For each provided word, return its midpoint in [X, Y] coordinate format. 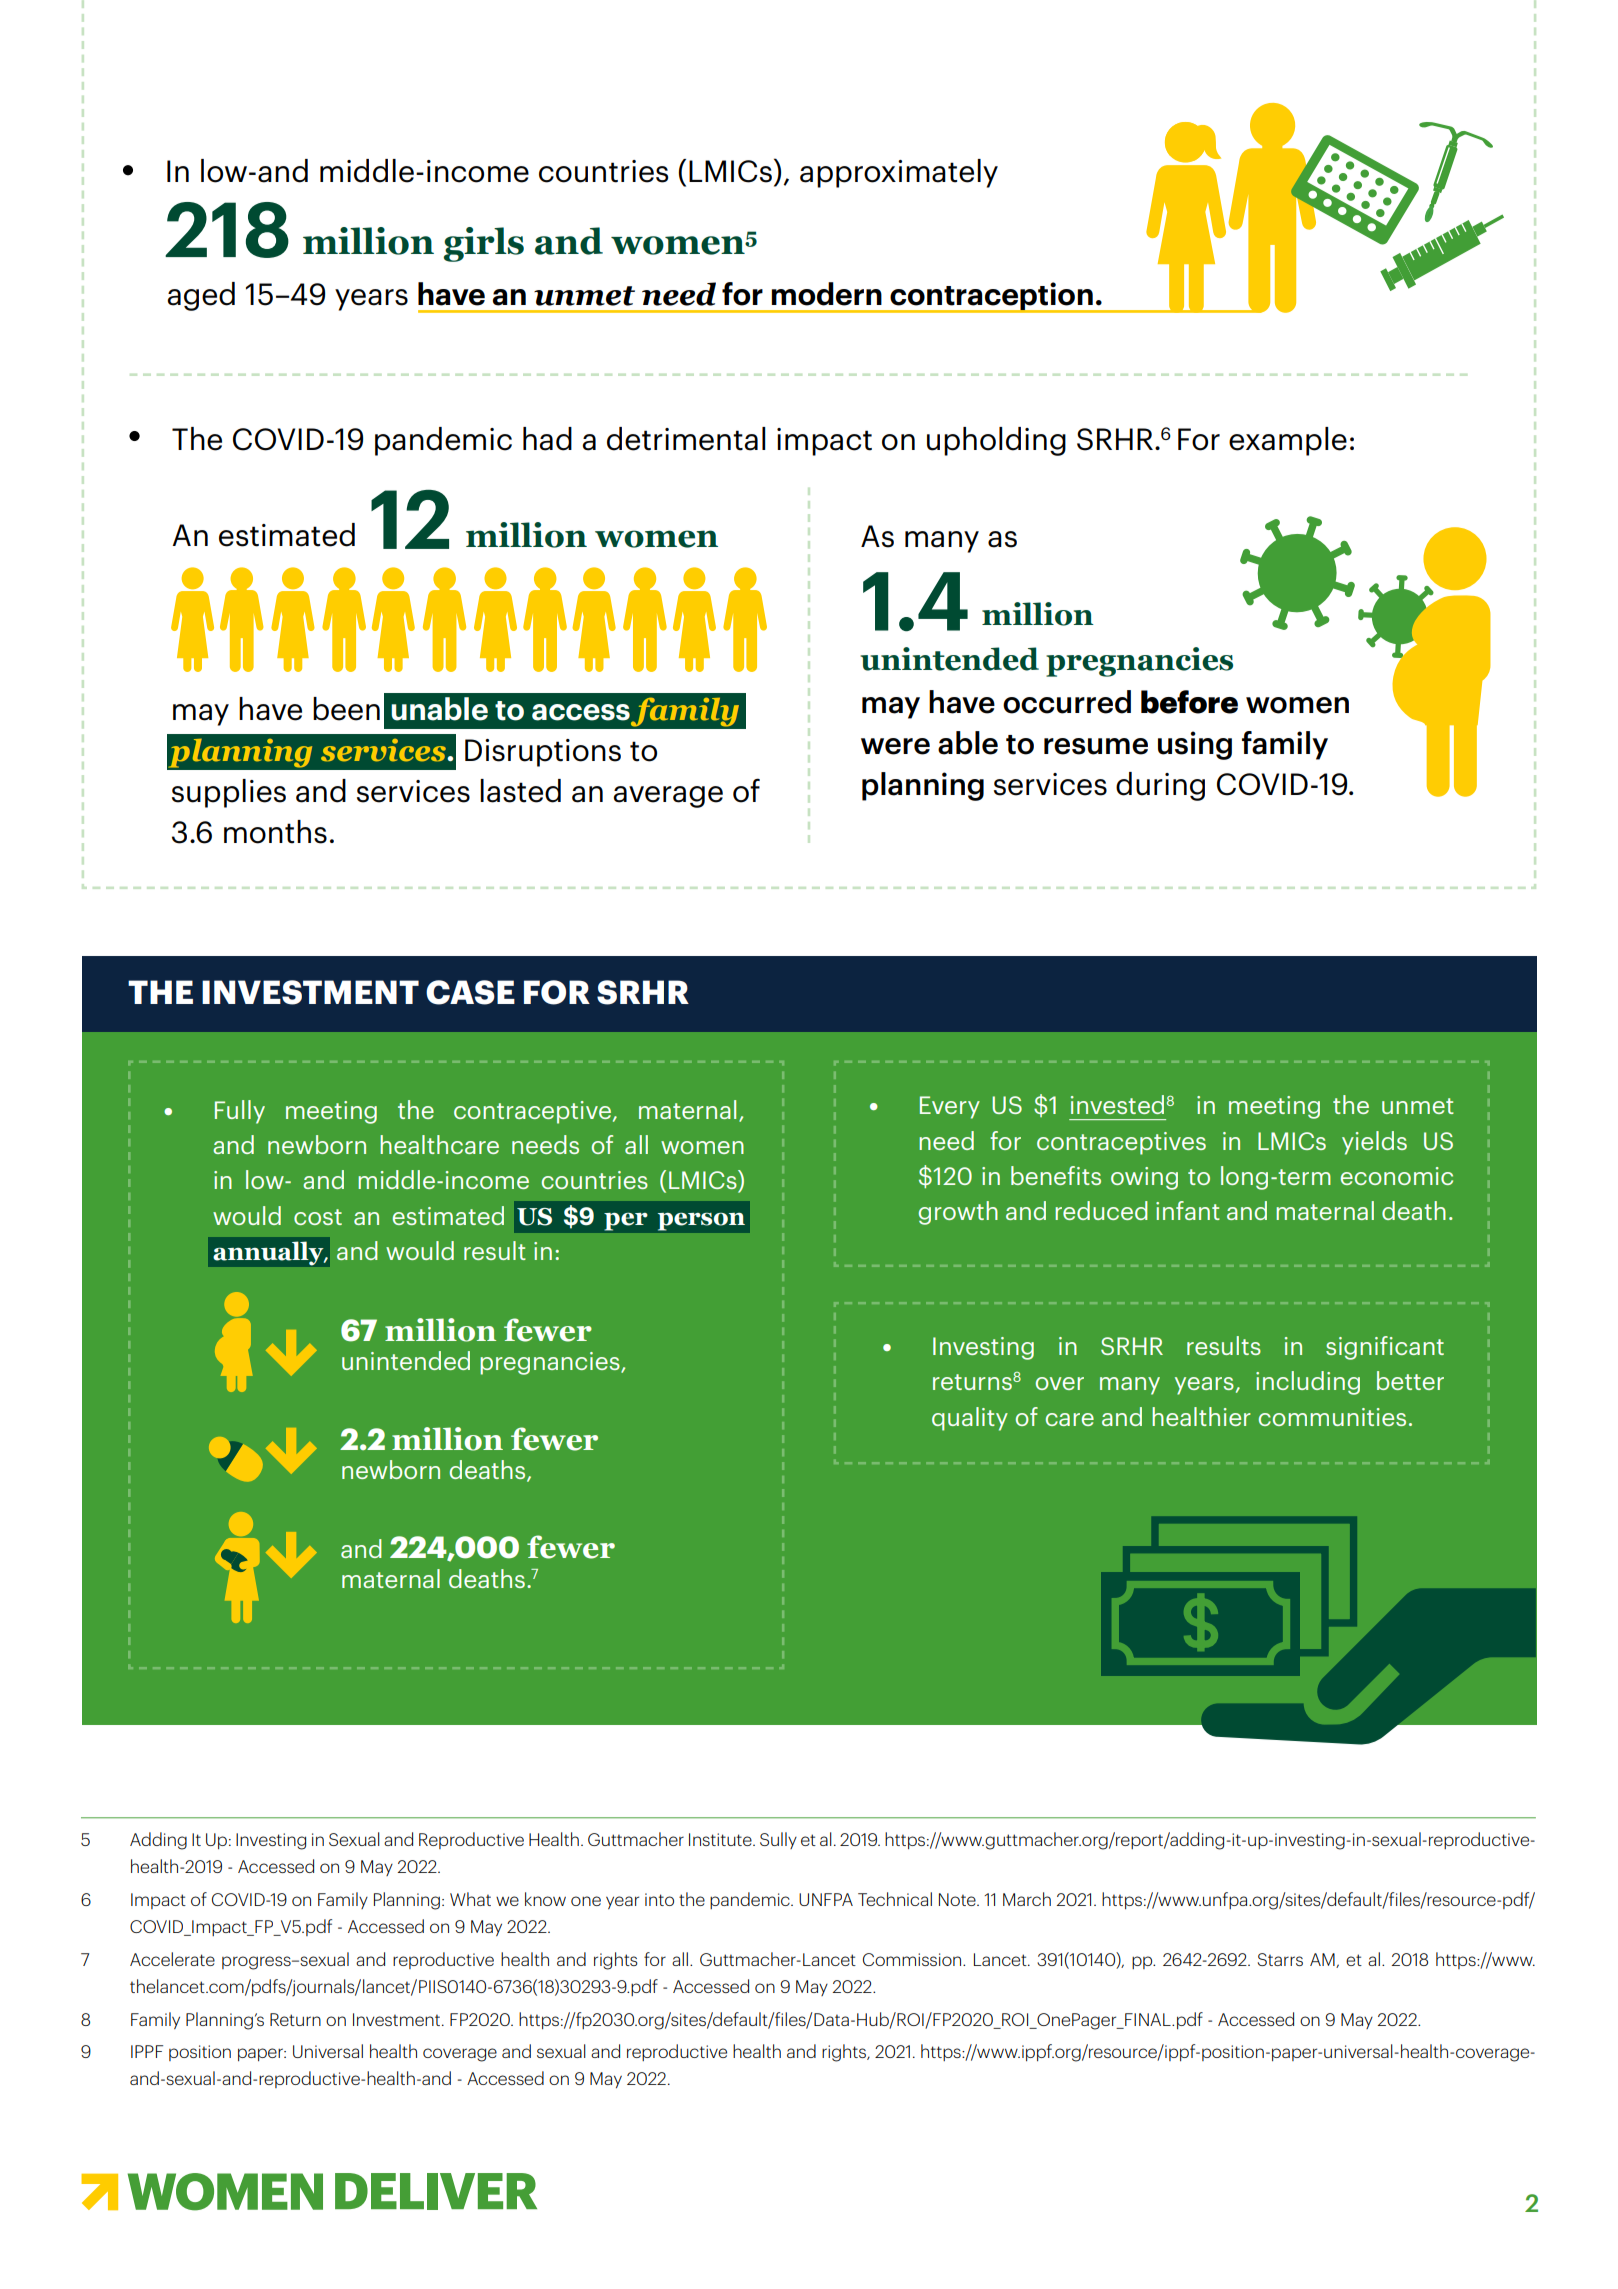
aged [201, 296]
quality [970, 1419]
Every [950, 1107]
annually [269, 1253]
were [895, 746]
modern [826, 294]
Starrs [1280, 1959]
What [470, 1899]
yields [1374, 1143]
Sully [778, 1840]
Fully [240, 1112]
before [1189, 702]
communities [1332, 1417]
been [346, 709]
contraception [991, 297]
